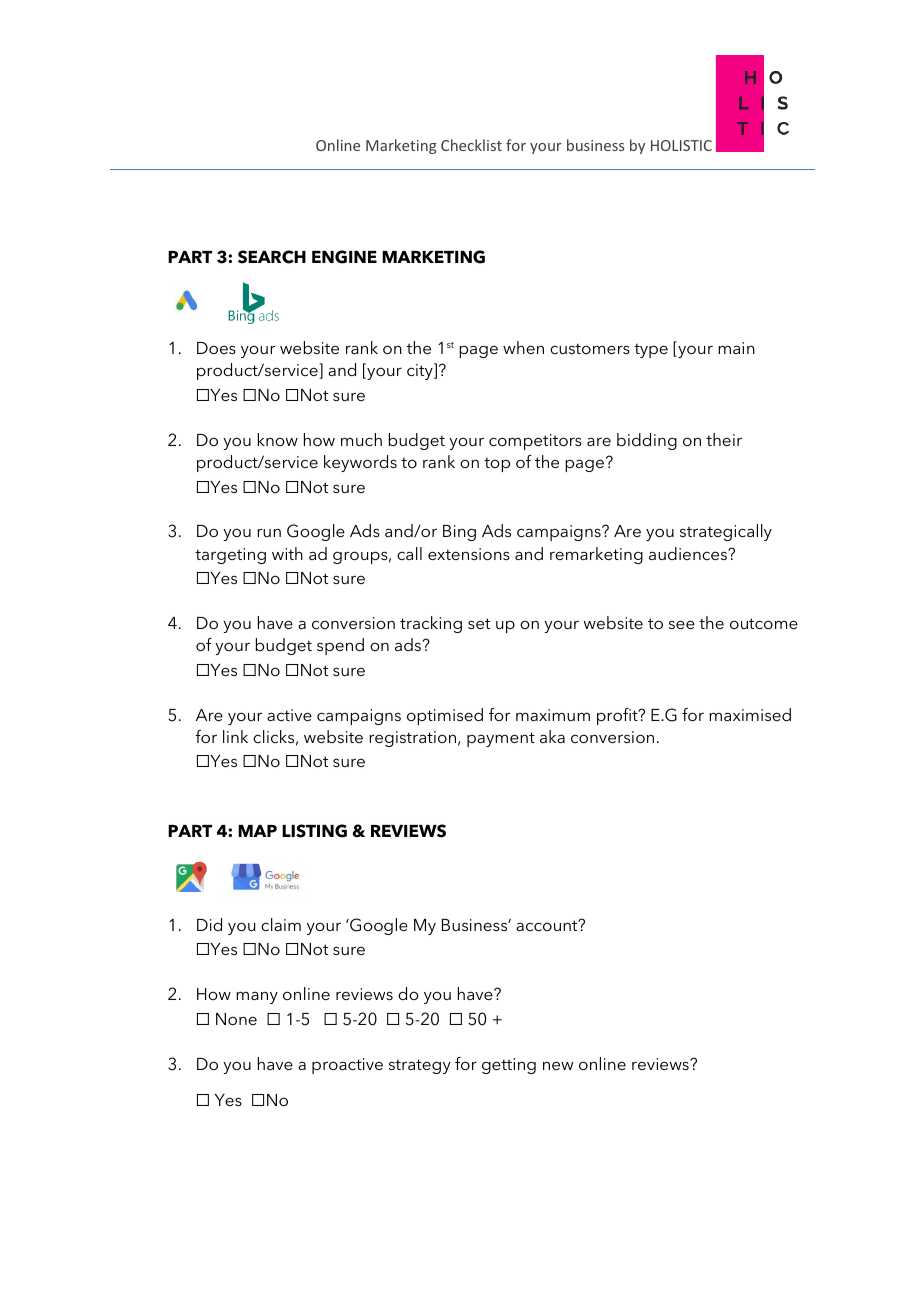 This image has height=1308, width=924. Describe the element at coordinates (236, 1019) in the image. I see `None` at that location.
